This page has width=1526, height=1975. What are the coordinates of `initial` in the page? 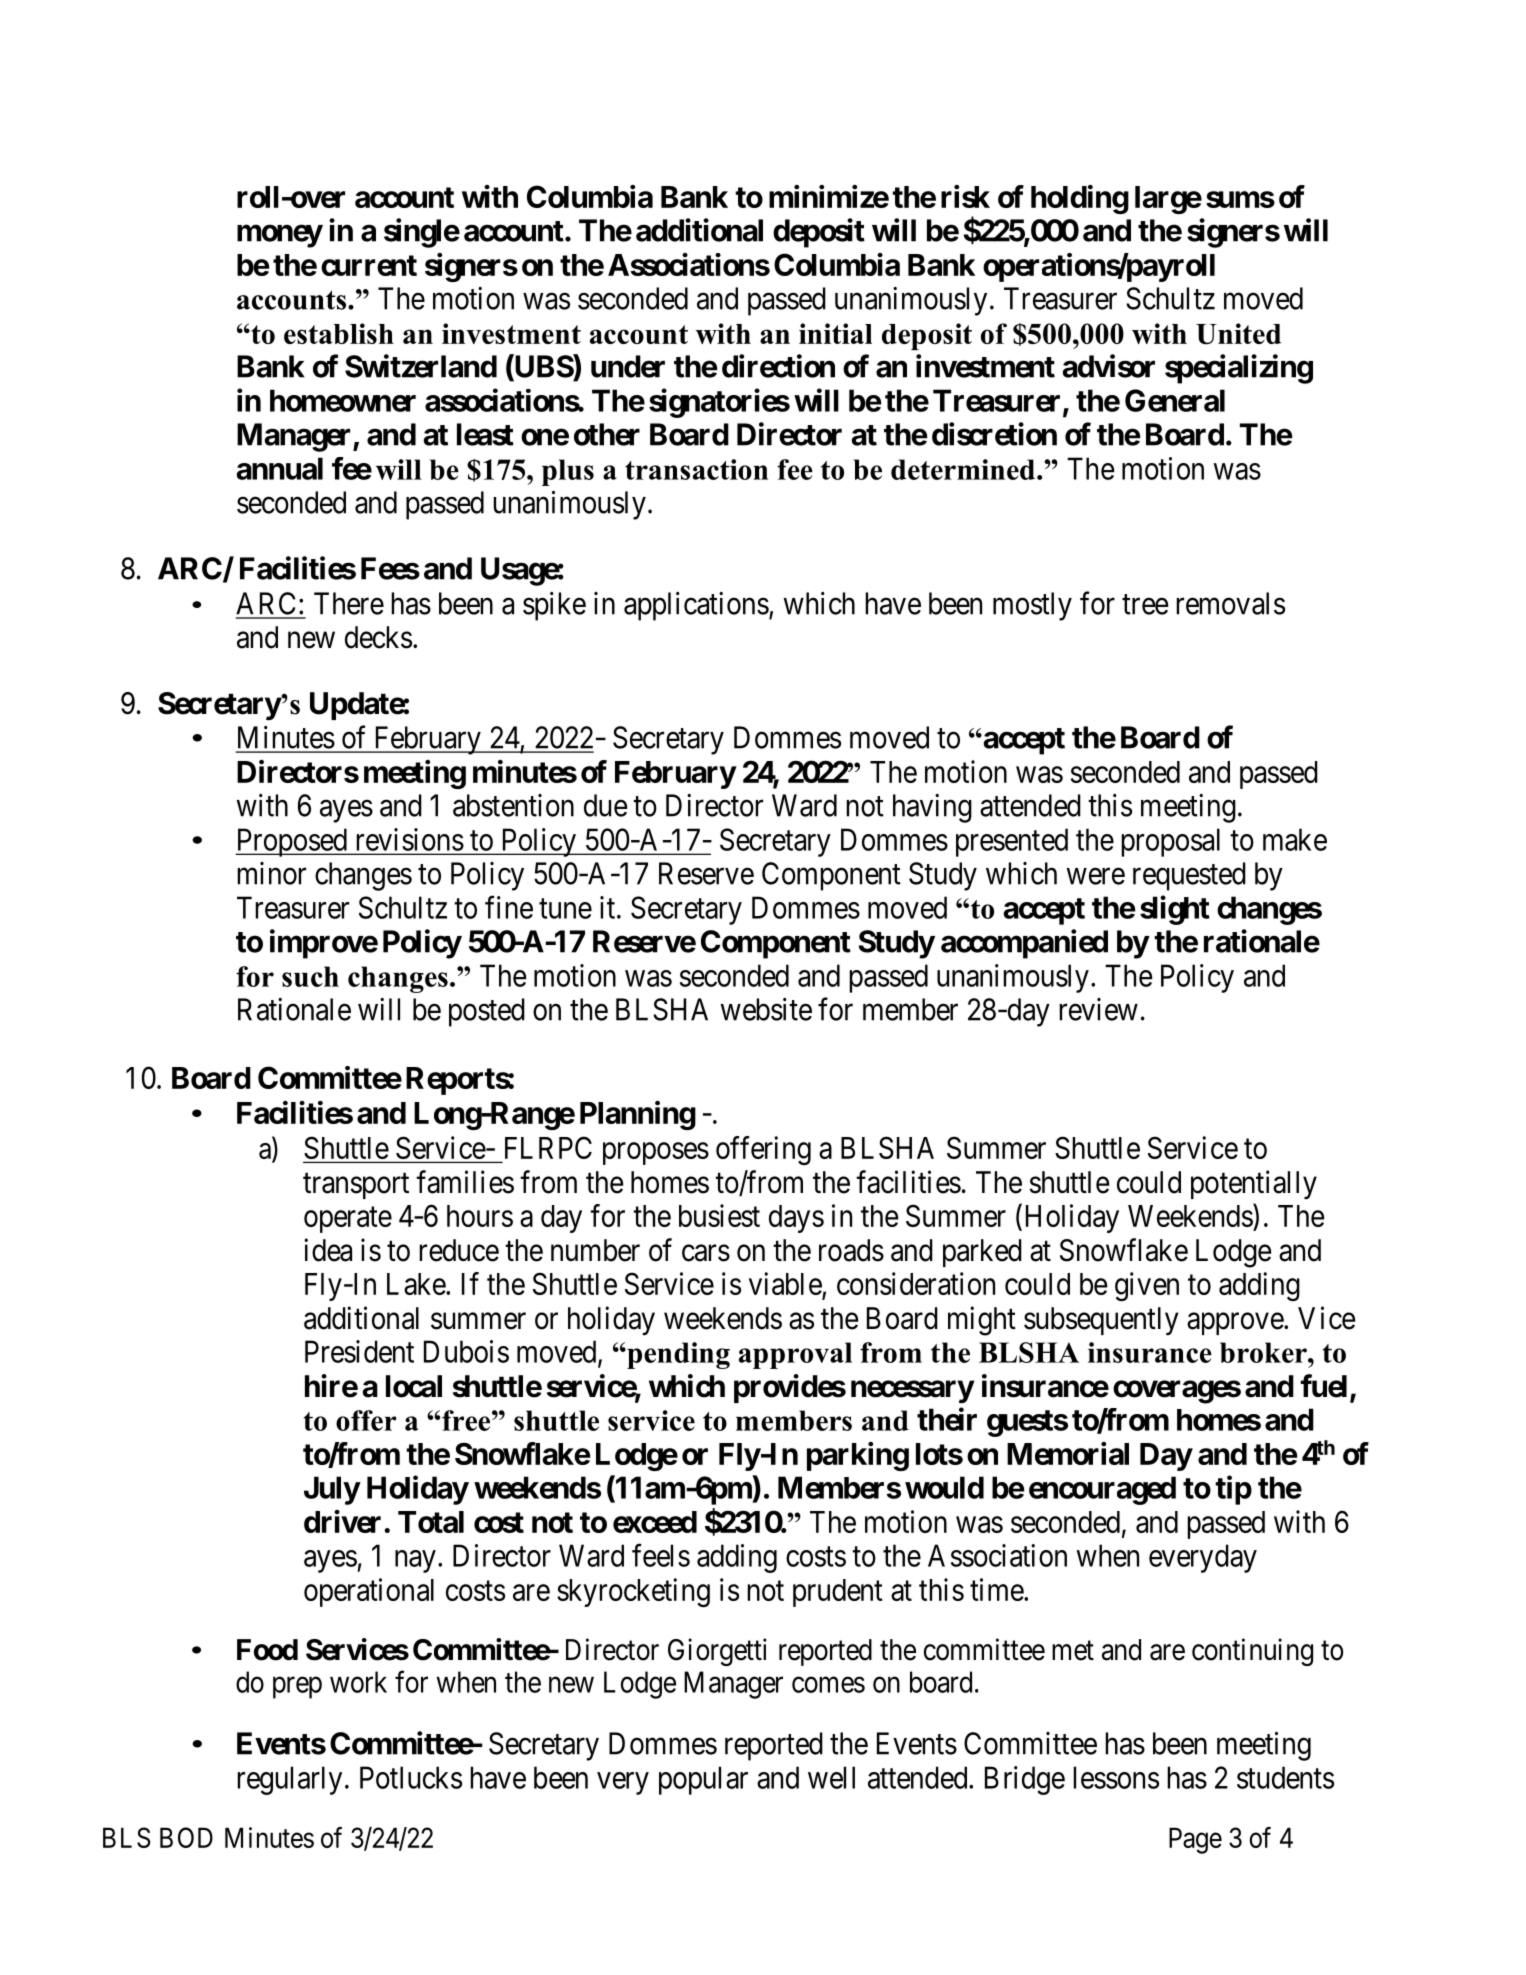 It's located at (835, 333).
